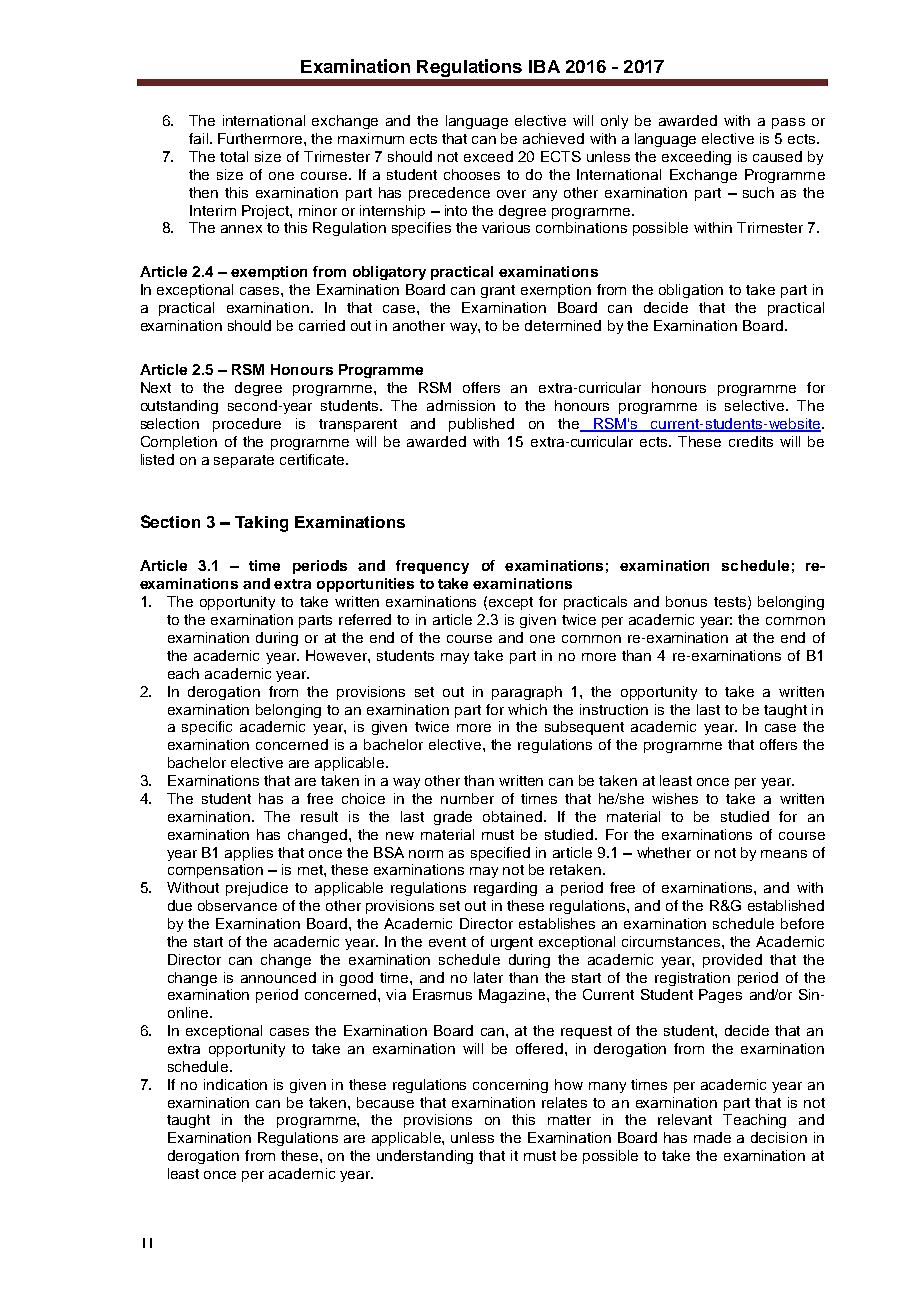 Image resolution: width=924 pixels, height=1308 pixels. I want to click on credits, so click(751, 441).
